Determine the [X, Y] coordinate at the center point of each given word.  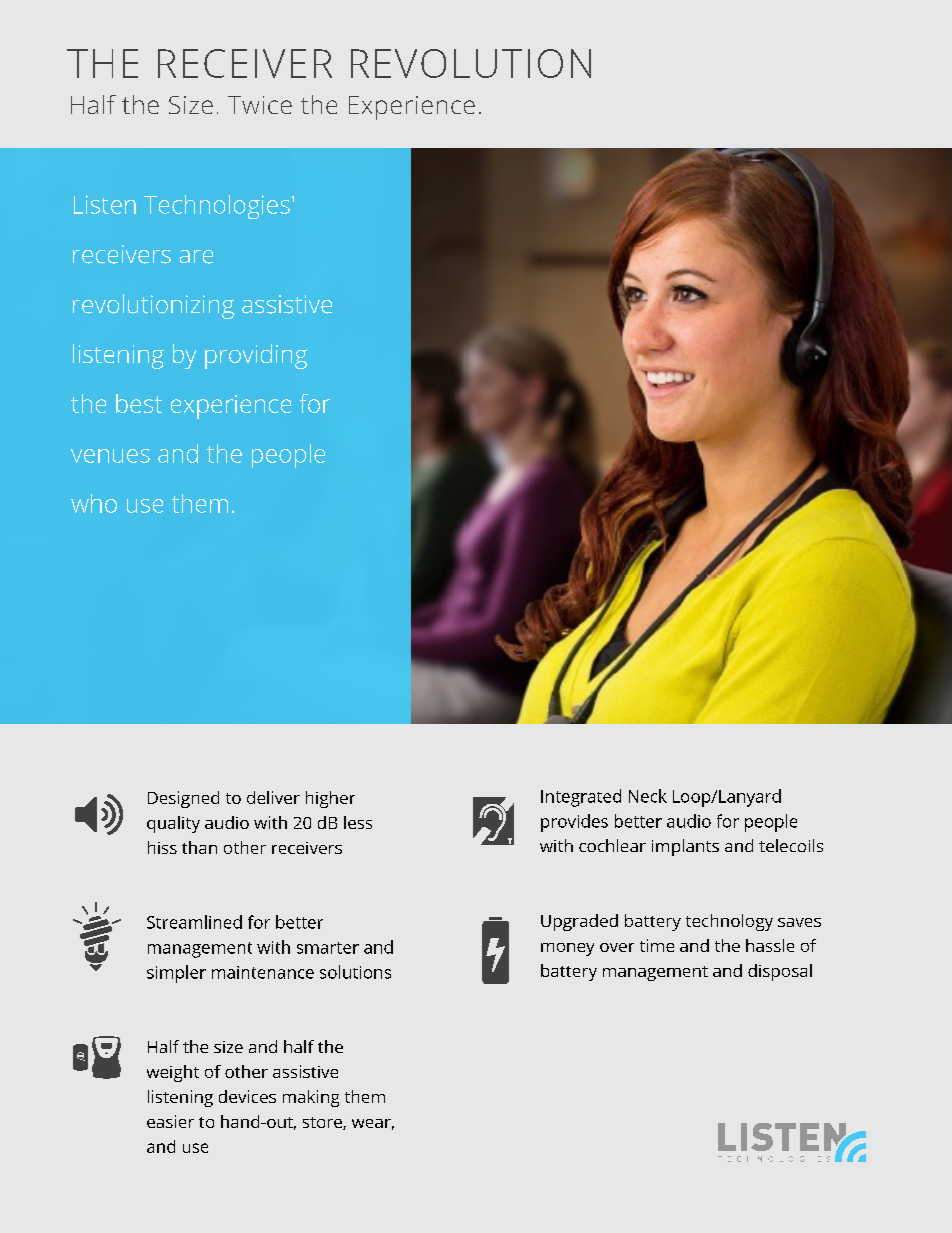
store [323, 1123]
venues [110, 456]
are [196, 257]
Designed [183, 799]
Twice [260, 105]
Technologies [217, 207]
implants [685, 847]
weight [173, 1073]
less [358, 822]
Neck [648, 796]
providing [256, 356]
